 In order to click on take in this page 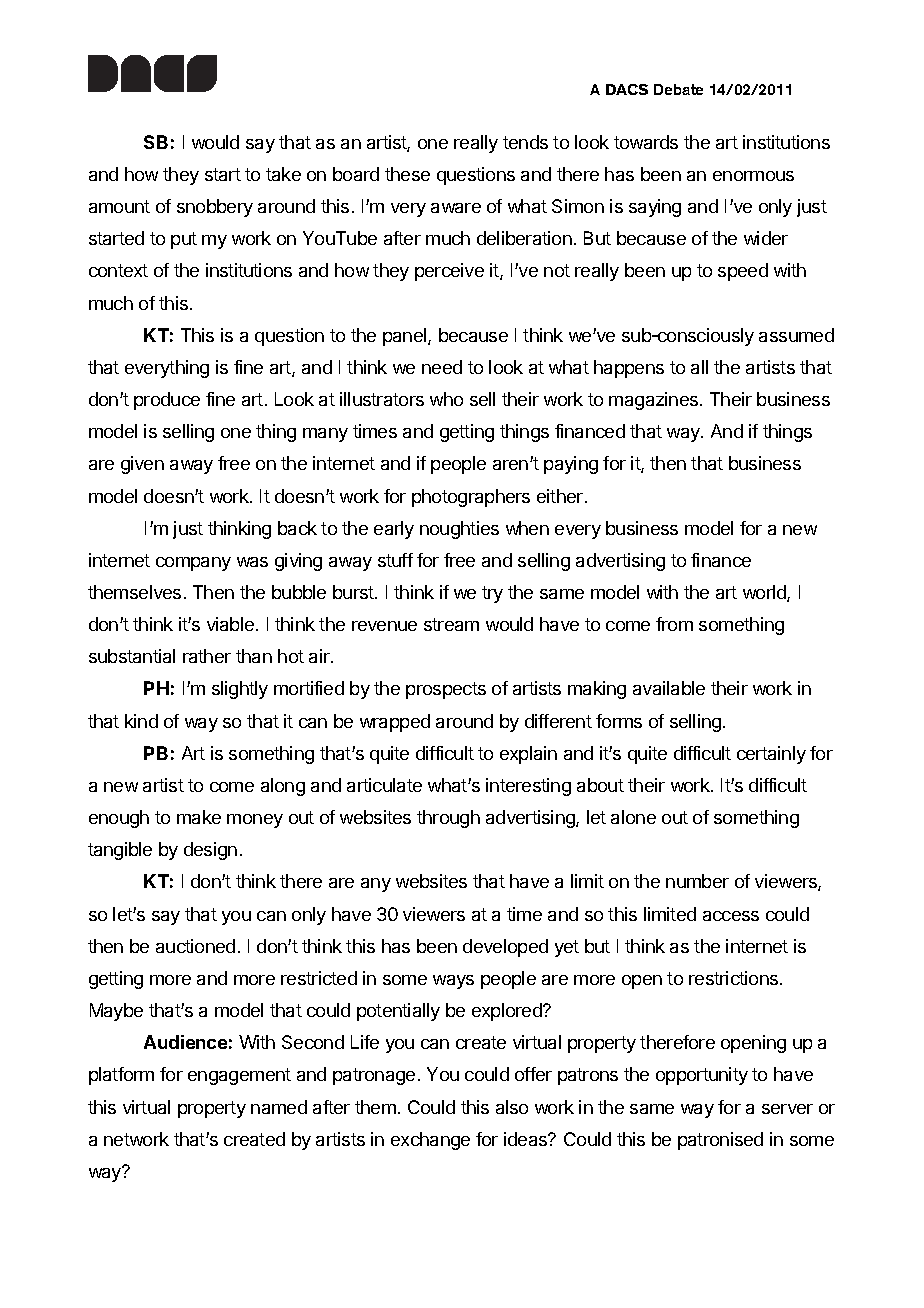, I will do `click(283, 174)`.
